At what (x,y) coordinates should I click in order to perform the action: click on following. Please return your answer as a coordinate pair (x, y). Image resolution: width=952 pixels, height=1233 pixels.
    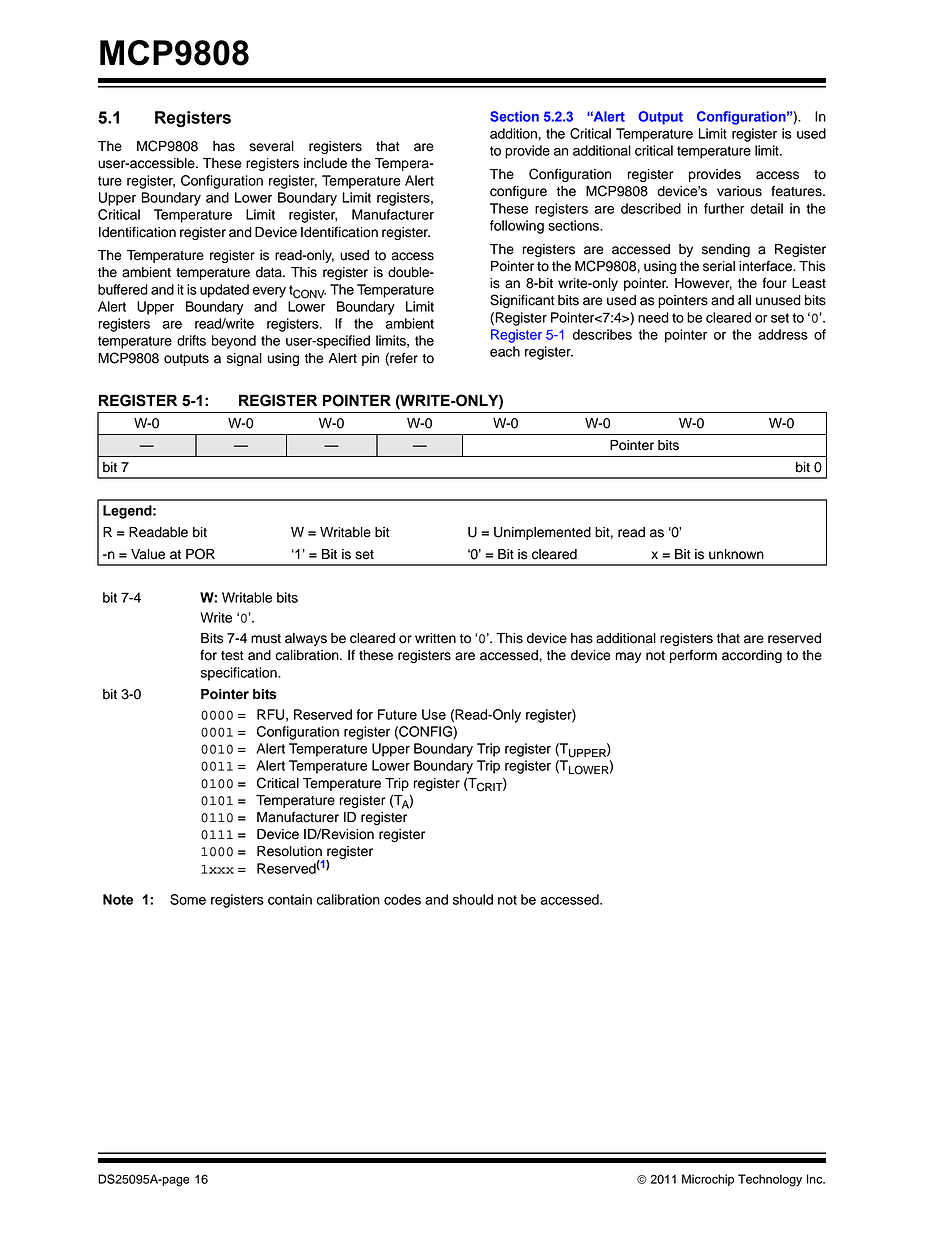
    Looking at the image, I should click on (517, 227).
